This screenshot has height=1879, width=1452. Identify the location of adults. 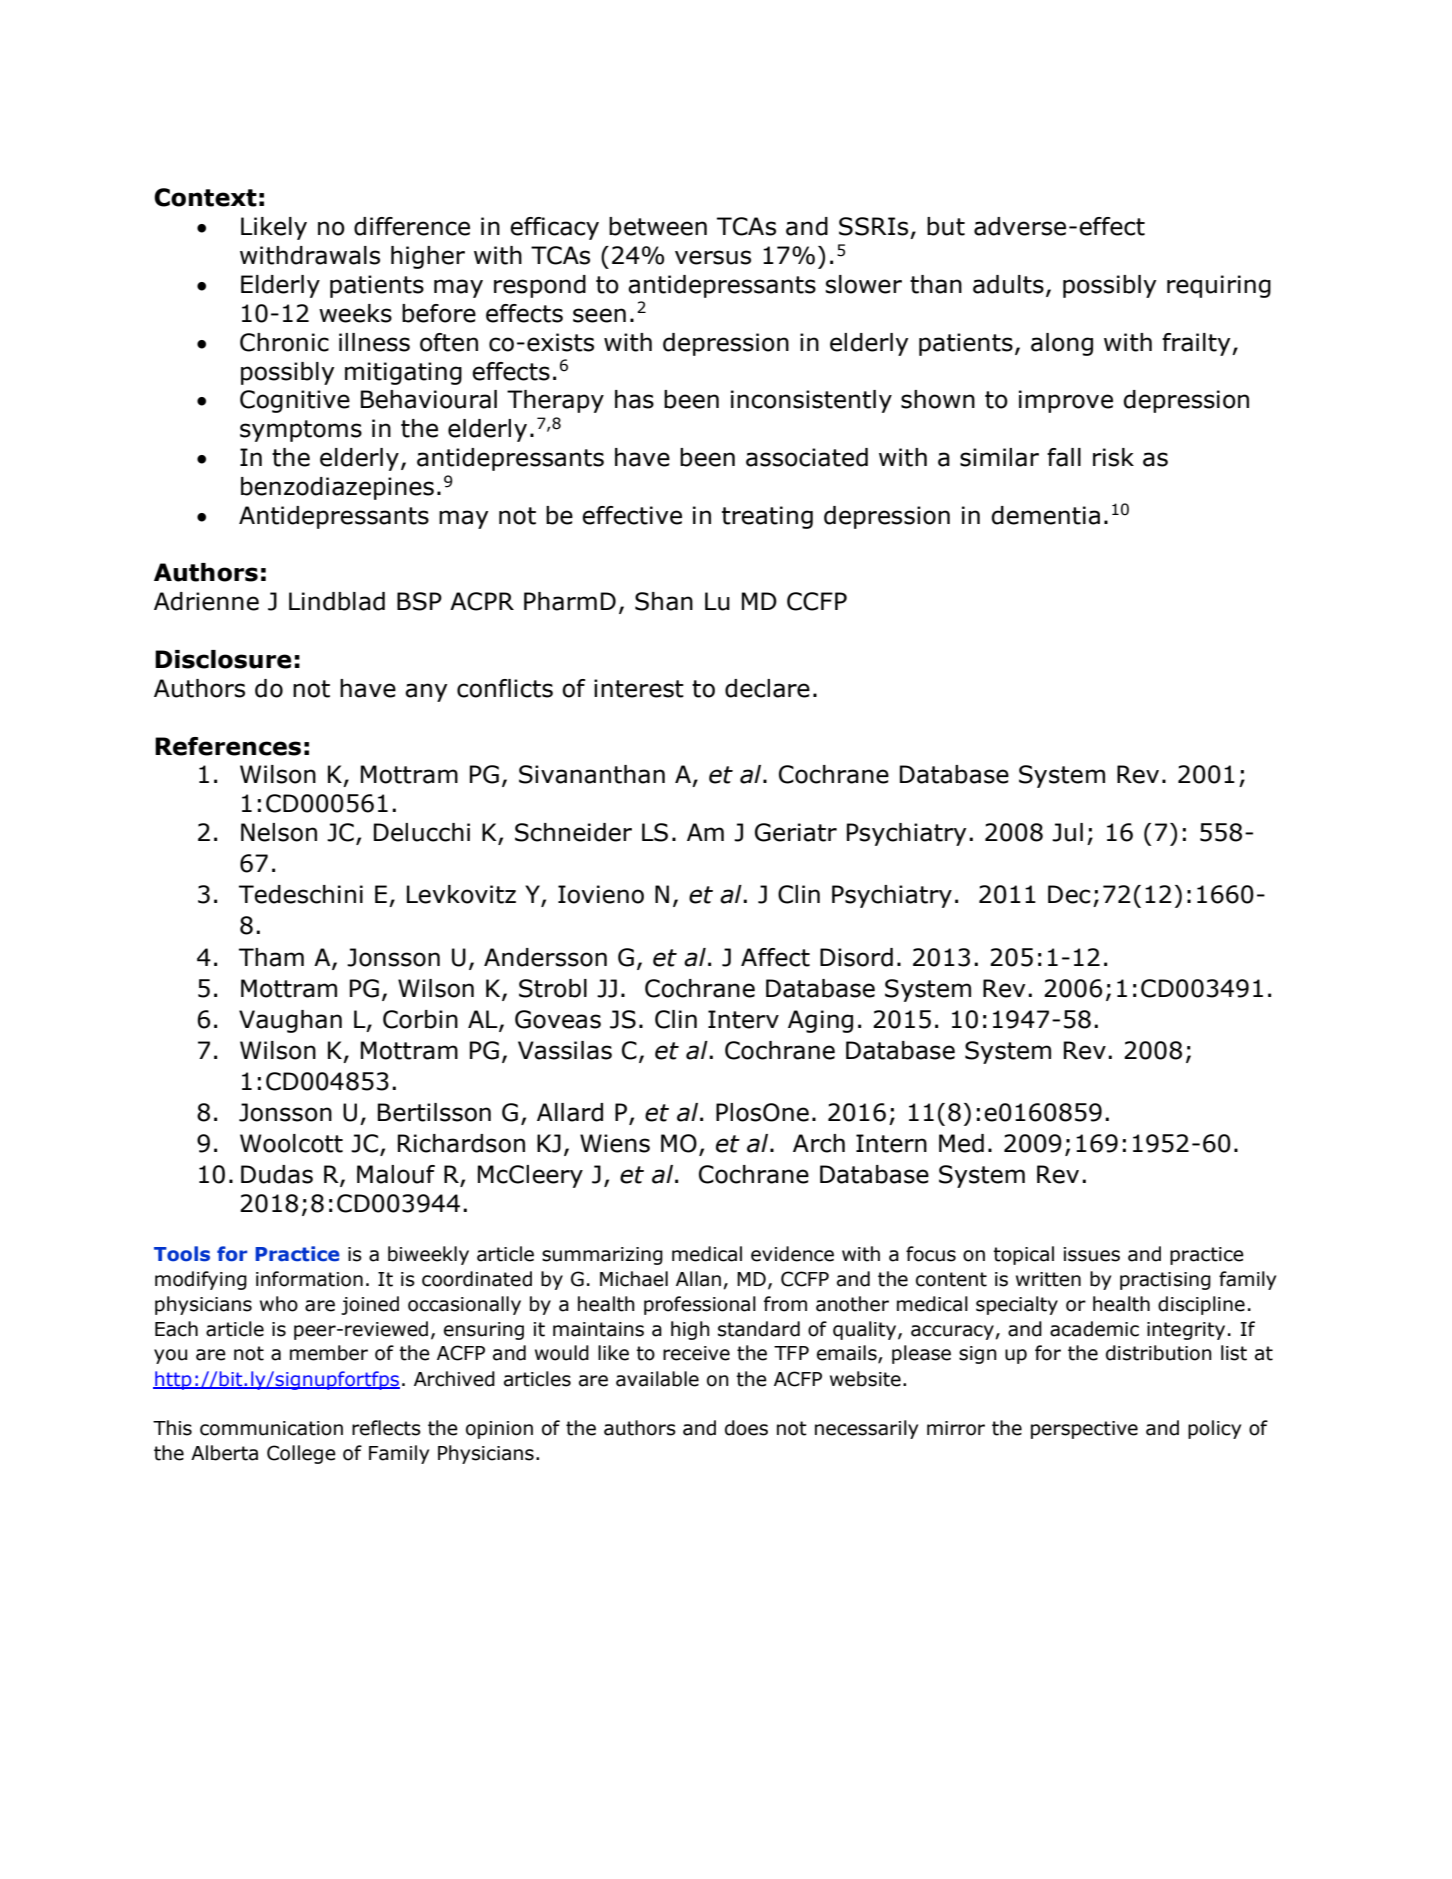
(1008, 284).
